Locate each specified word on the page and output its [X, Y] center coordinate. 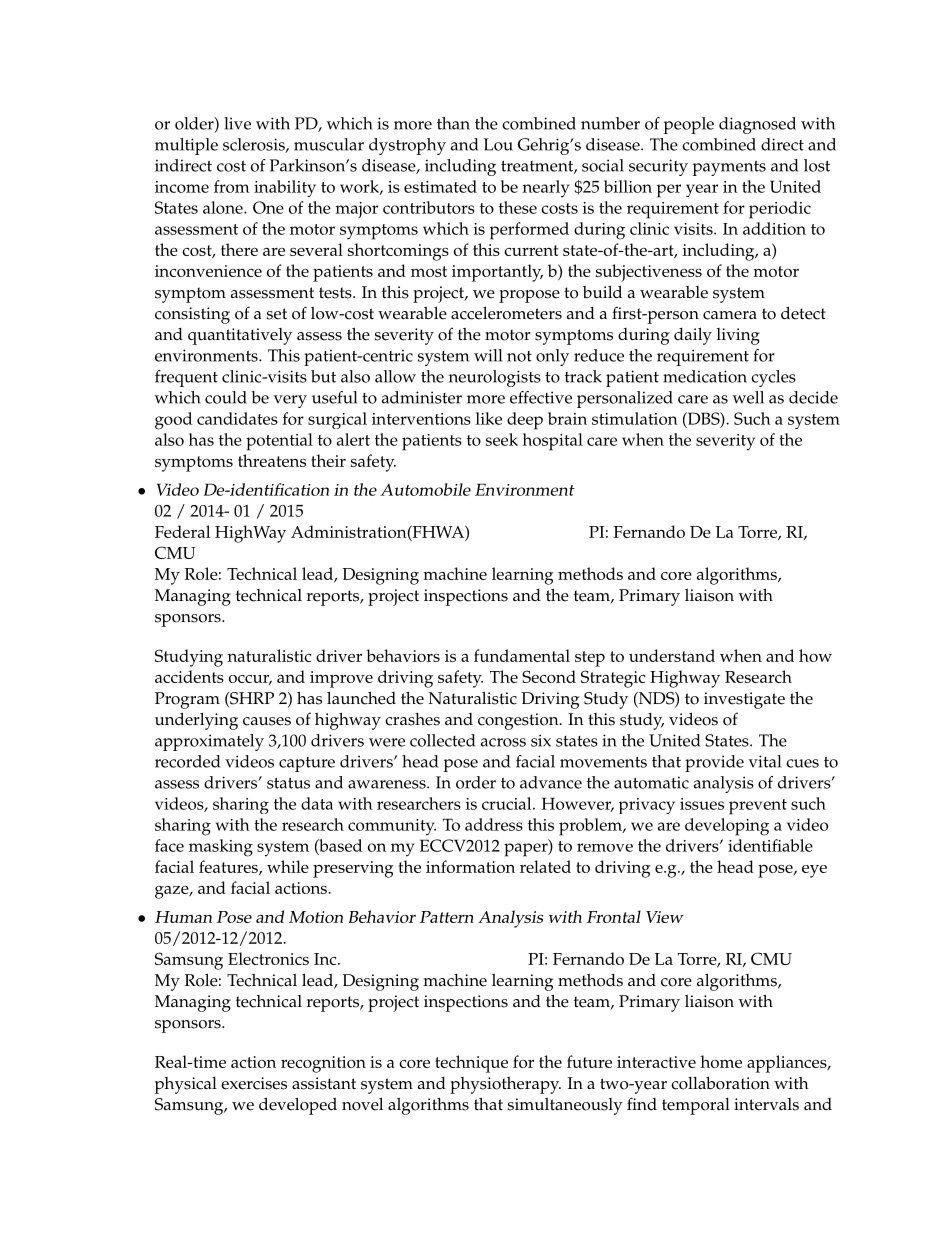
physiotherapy [505, 1085]
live [237, 123]
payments [729, 168]
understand [672, 655]
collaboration [720, 1083]
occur [250, 680]
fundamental [522, 655]
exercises [254, 1083]
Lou [498, 144]
